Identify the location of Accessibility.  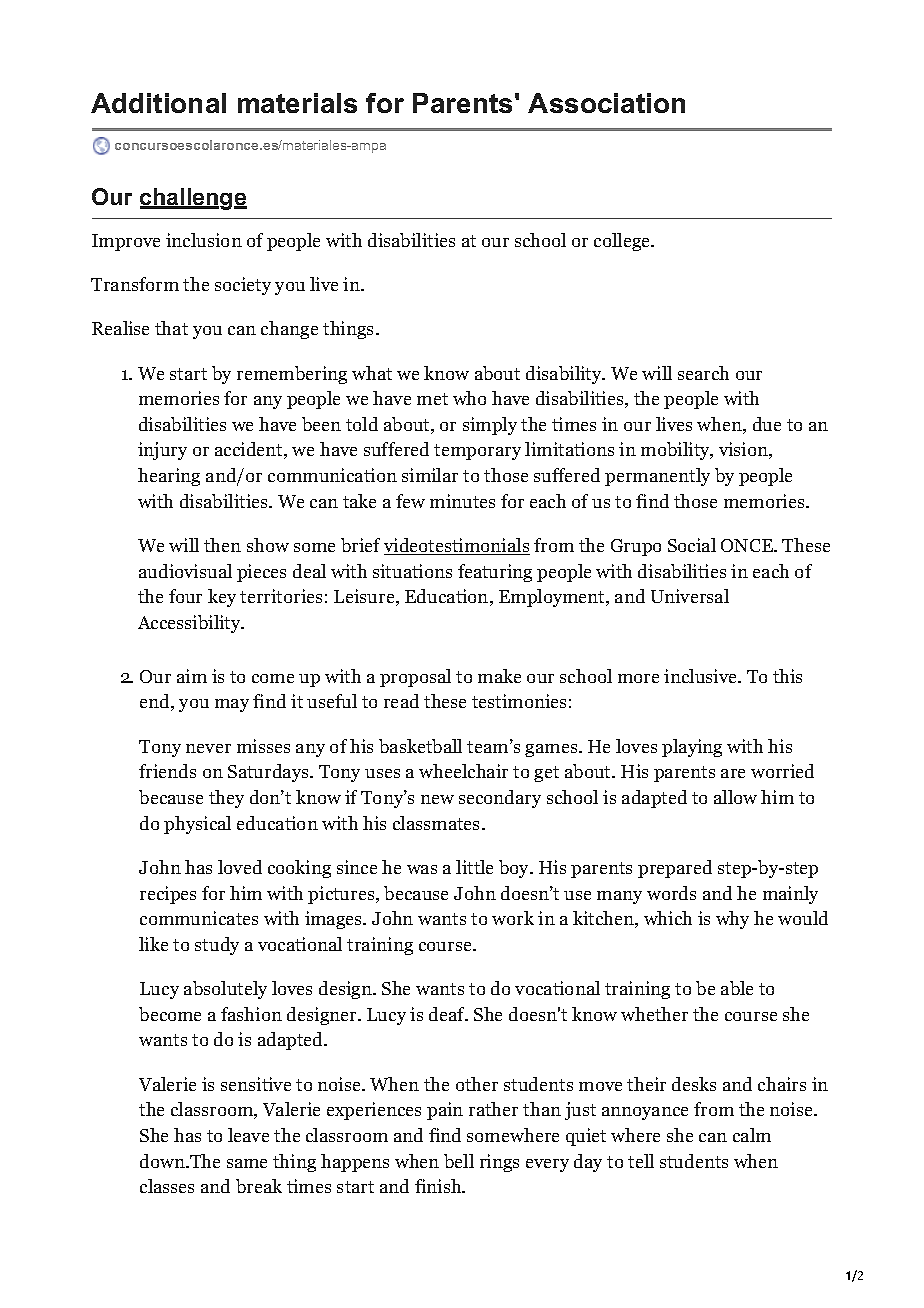
(190, 624).
